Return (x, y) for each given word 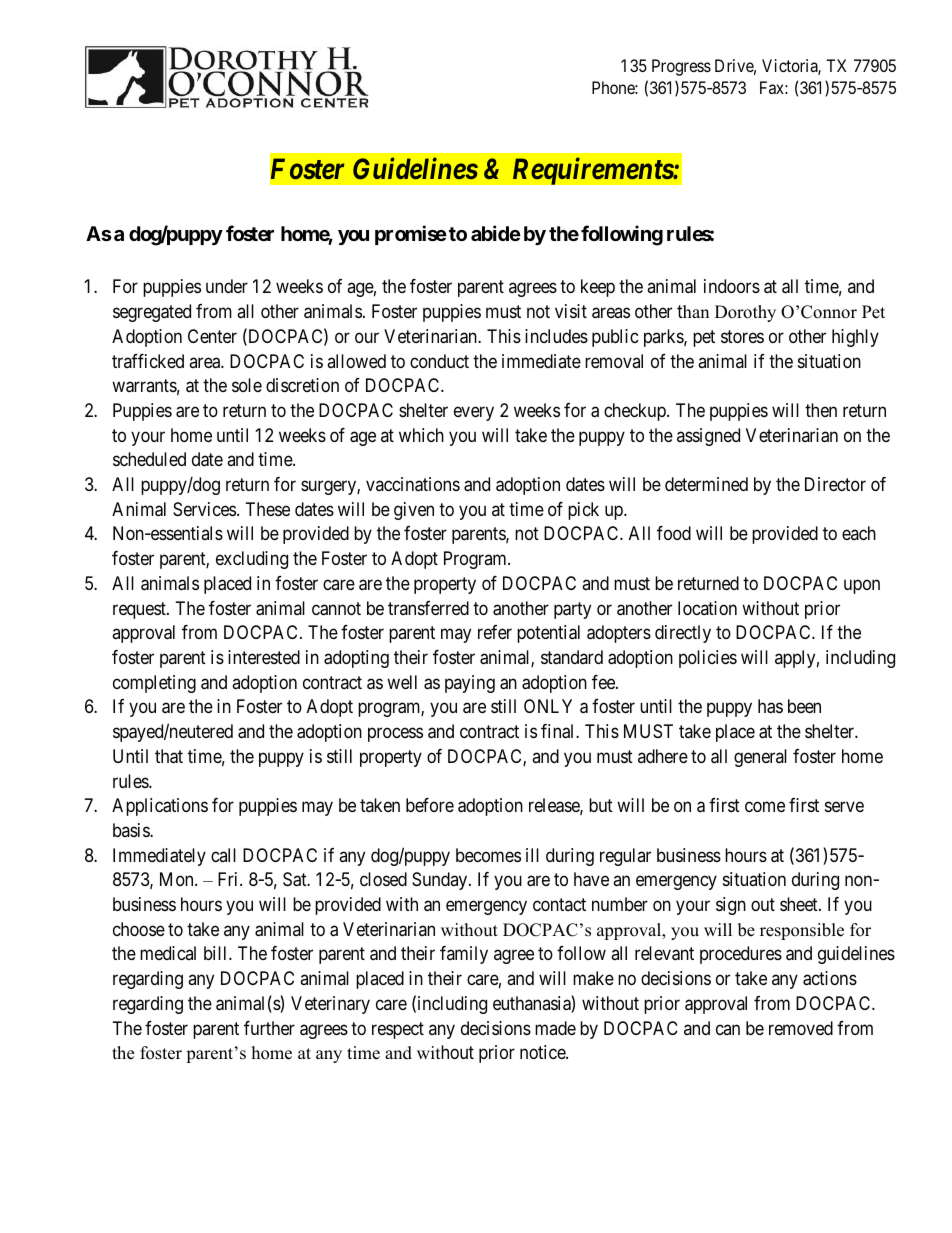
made (555, 1028)
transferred (428, 608)
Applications (160, 807)
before (430, 805)
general (760, 758)
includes (556, 336)
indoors (732, 286)
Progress (681, 67)
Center (212, 336)
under (227, 286)
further (269, 1028)
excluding (252, 560)
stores (742, 336)
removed (801, 1028)
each (859, 533)
